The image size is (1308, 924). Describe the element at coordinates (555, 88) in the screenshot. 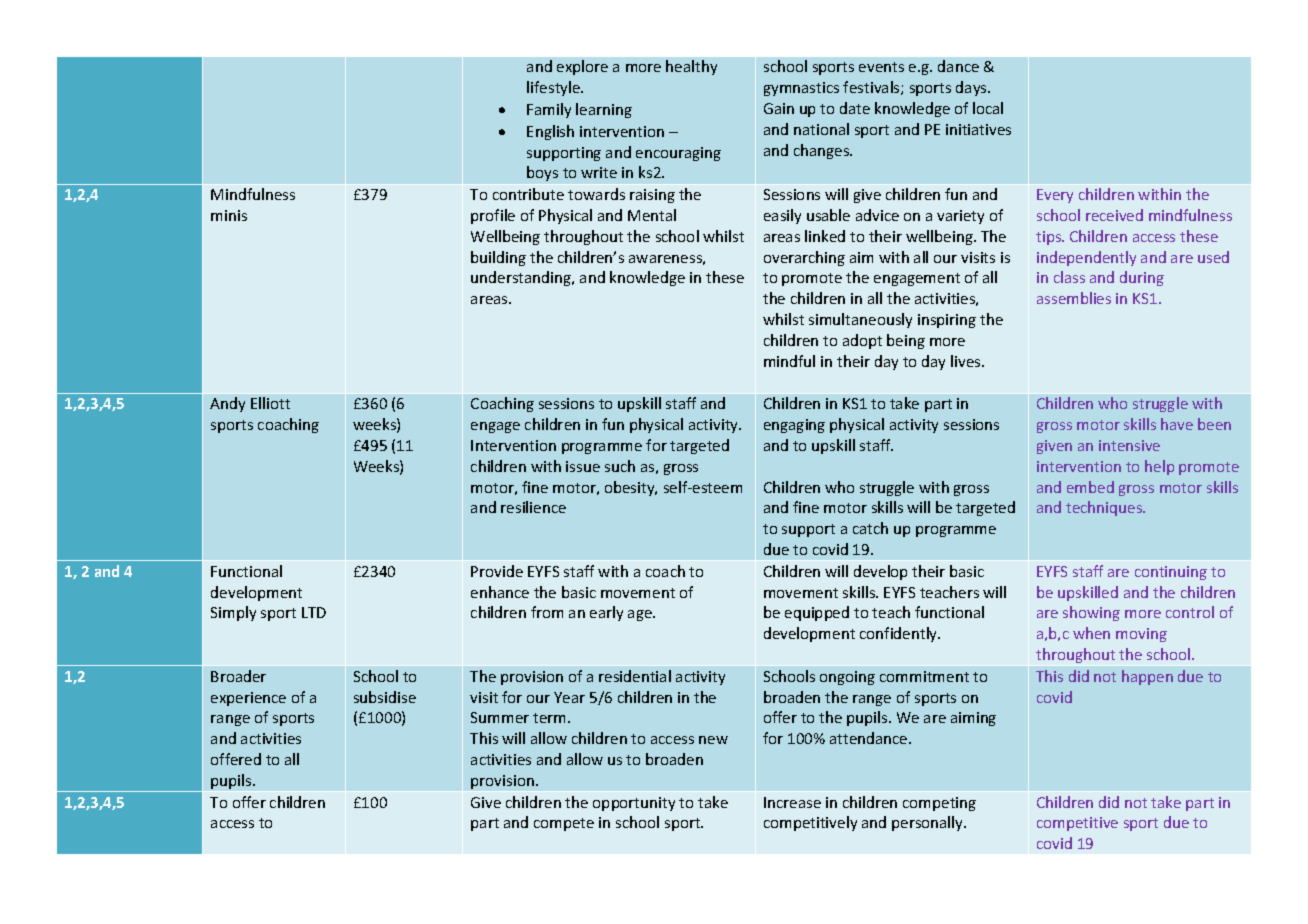

I see `lifestyle` at that location.
